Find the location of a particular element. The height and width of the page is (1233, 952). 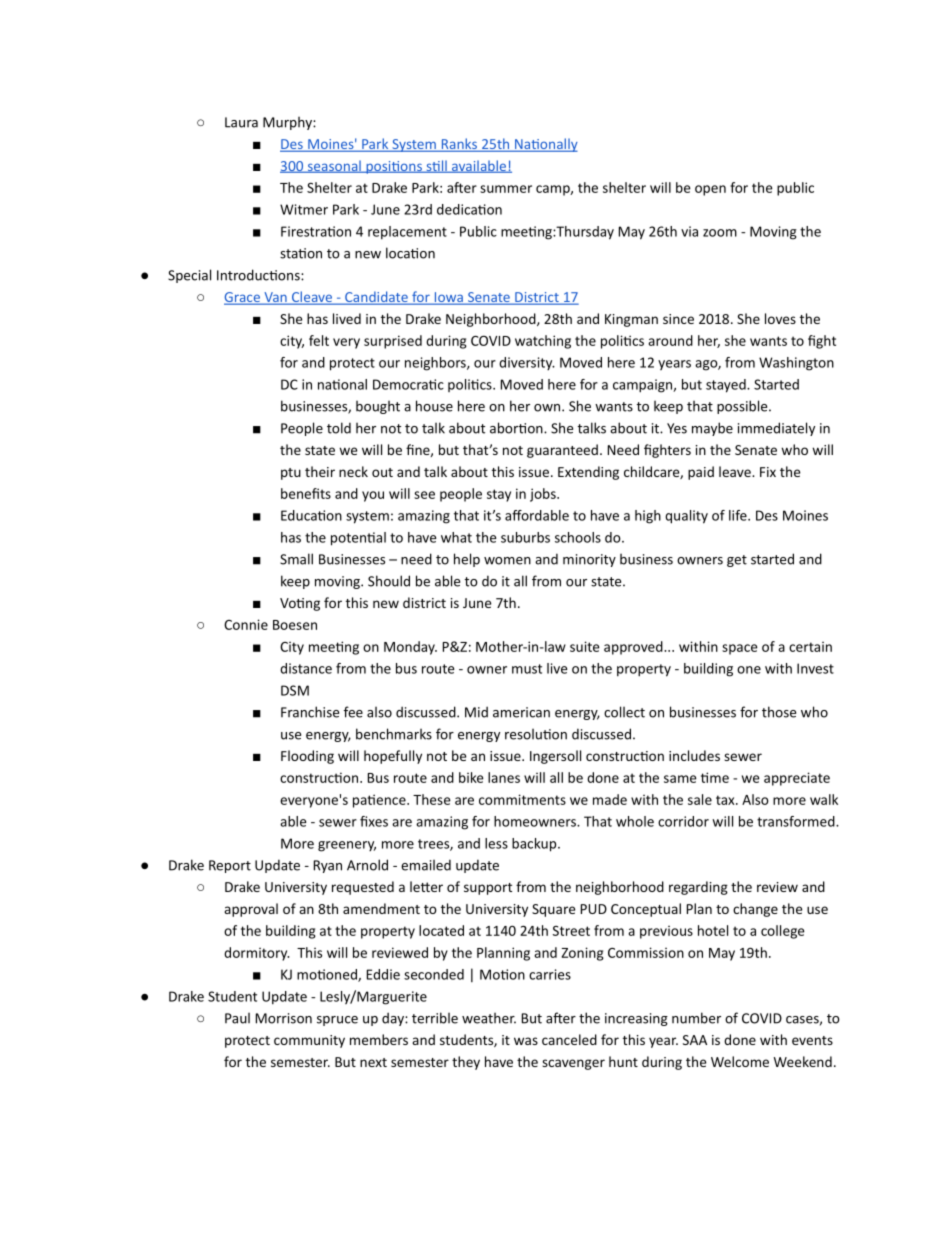

Morrison is located at coordinates (284, 1018).
